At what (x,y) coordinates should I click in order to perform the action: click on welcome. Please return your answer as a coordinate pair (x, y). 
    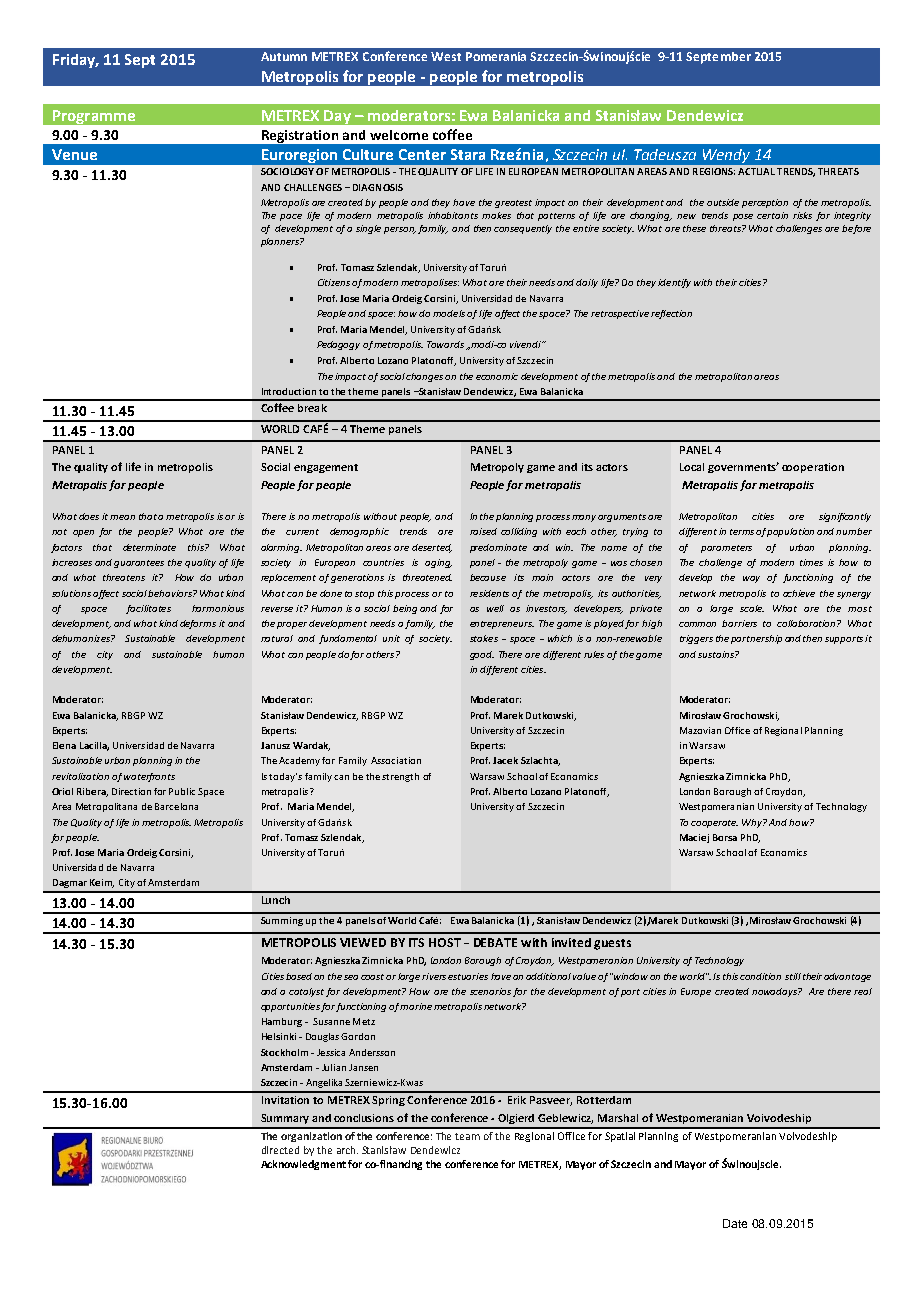
    Looking at the image, I should click on (399, 135).
